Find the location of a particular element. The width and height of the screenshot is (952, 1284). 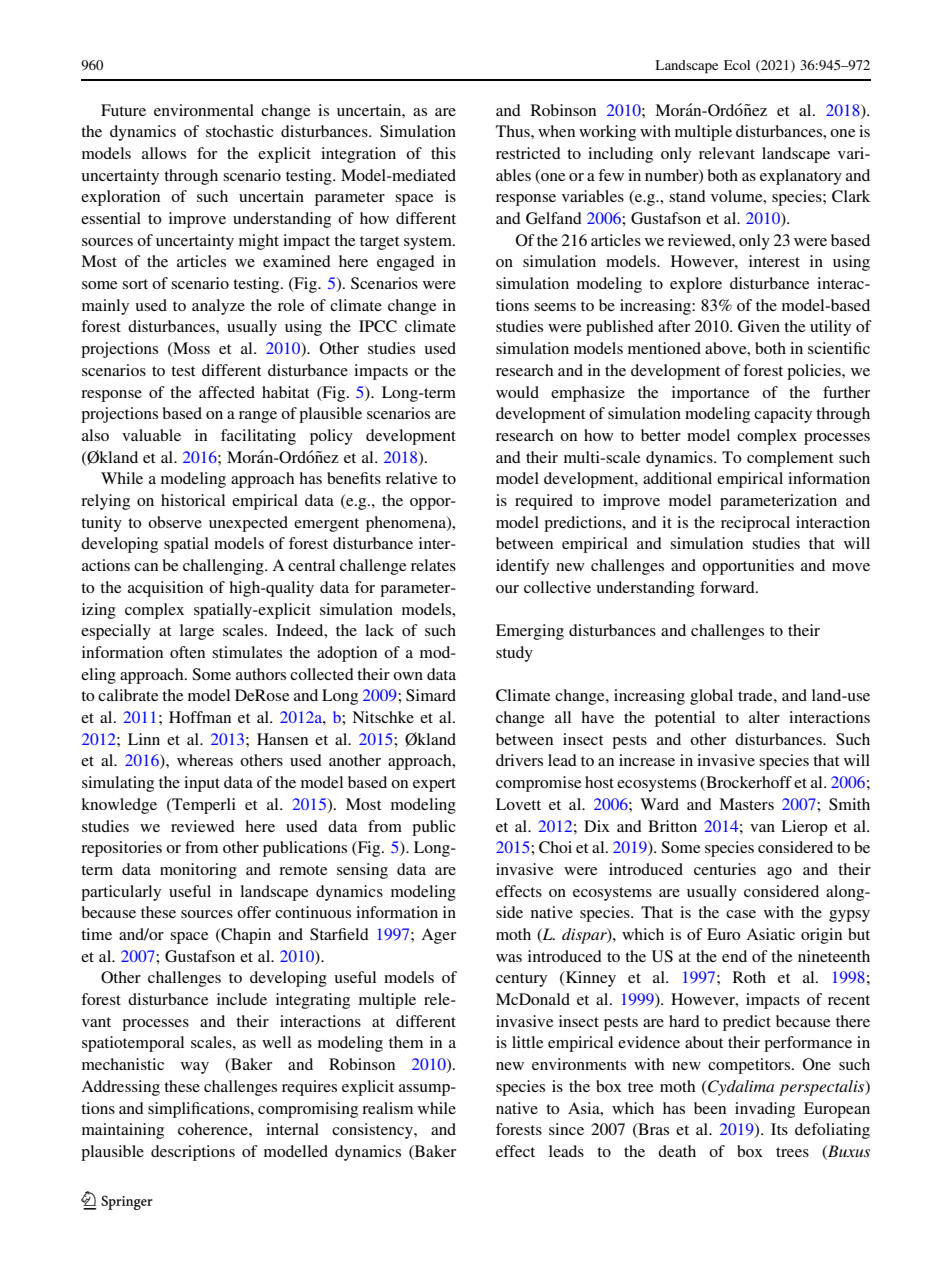

since is located at coordinates (566, 1129).
